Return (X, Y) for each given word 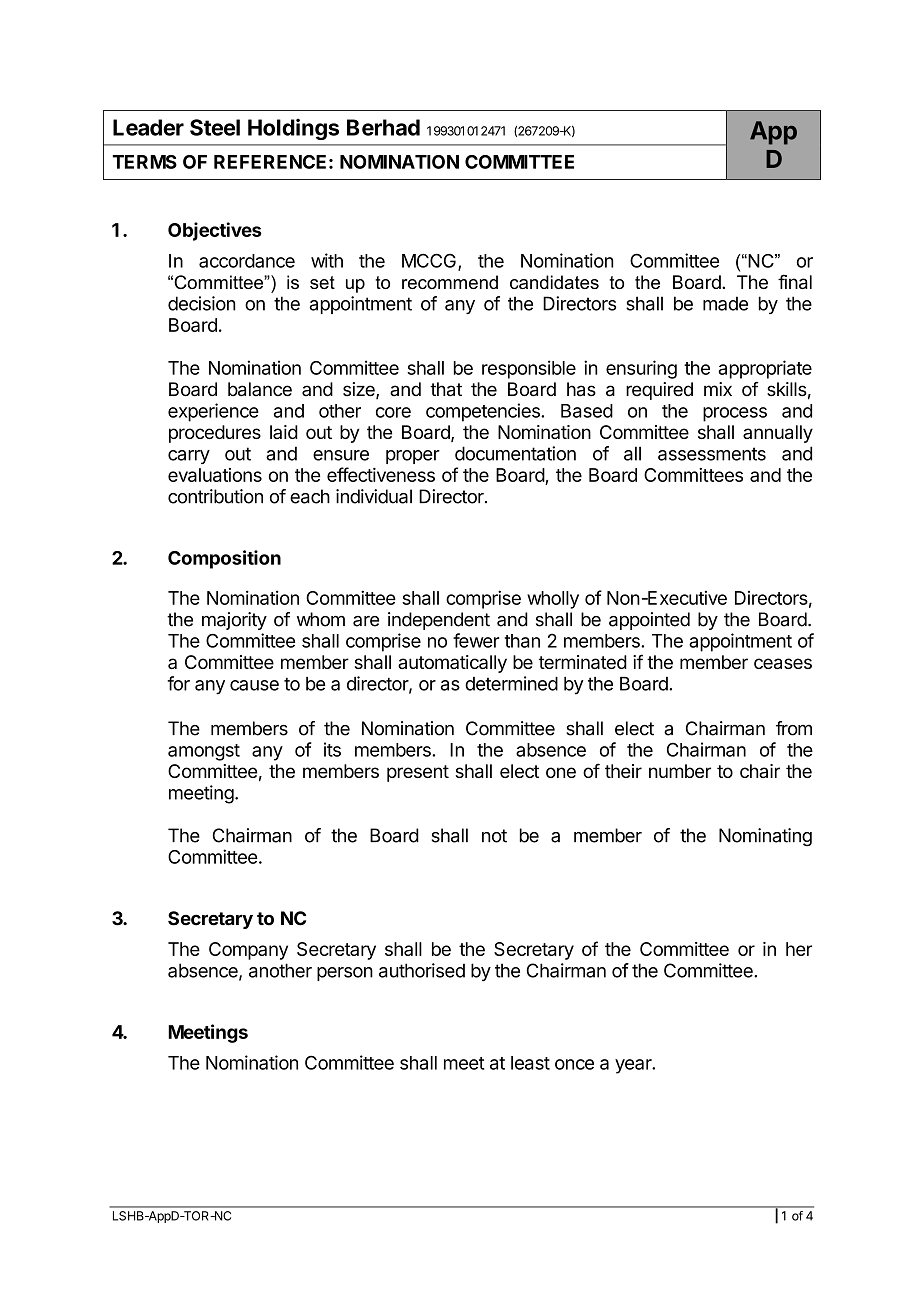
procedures (215, 434)
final (795, 281)
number (680, 771)
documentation (515, 453)
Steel (215, 127)
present (418, 773)
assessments (712, 454)
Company (248, 951)
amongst (204, 752)
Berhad (383, 127)
